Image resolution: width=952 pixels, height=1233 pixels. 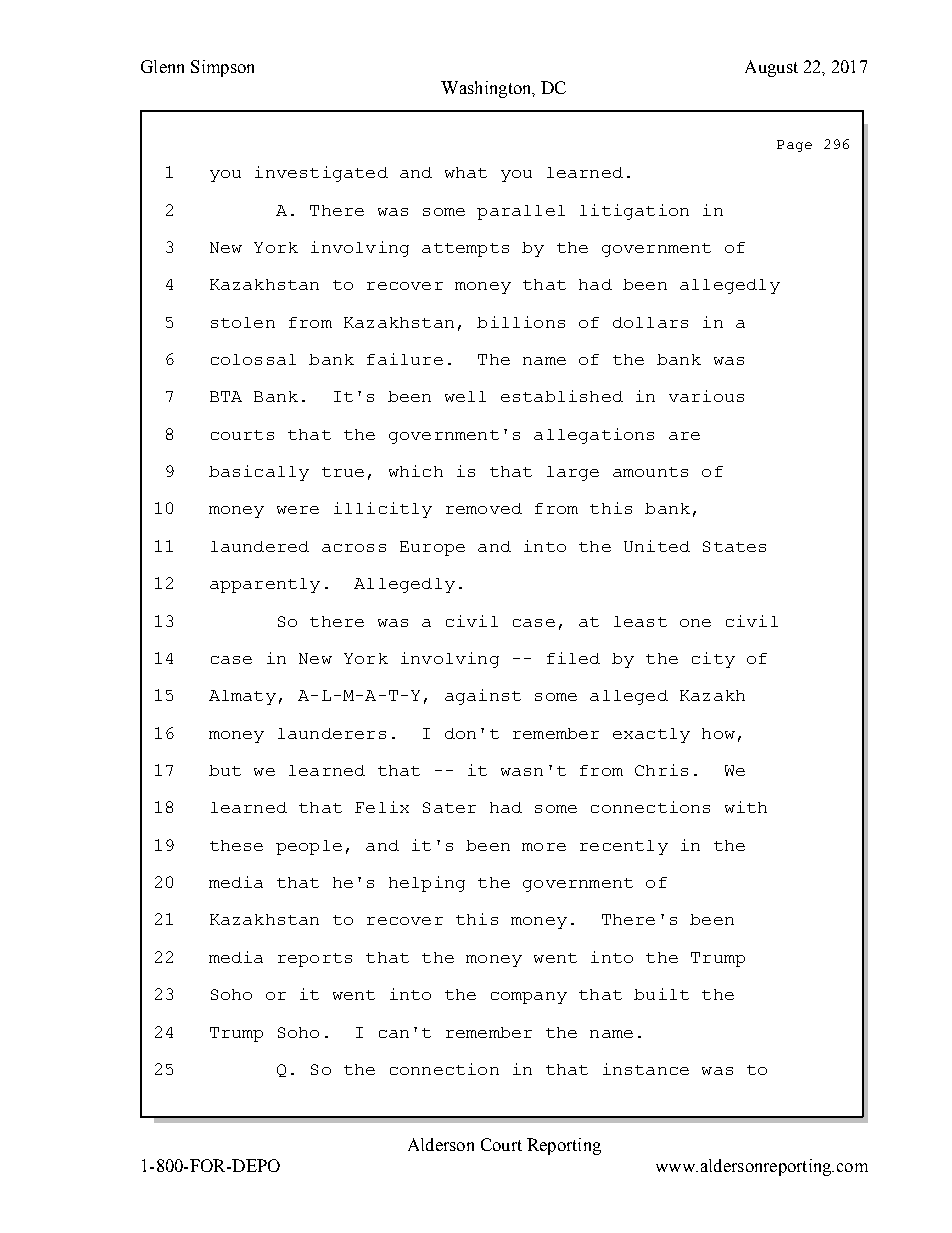 What do you see at coordinates (465, 396) in the document?
I see `well` at bounding box center [465, 396].
